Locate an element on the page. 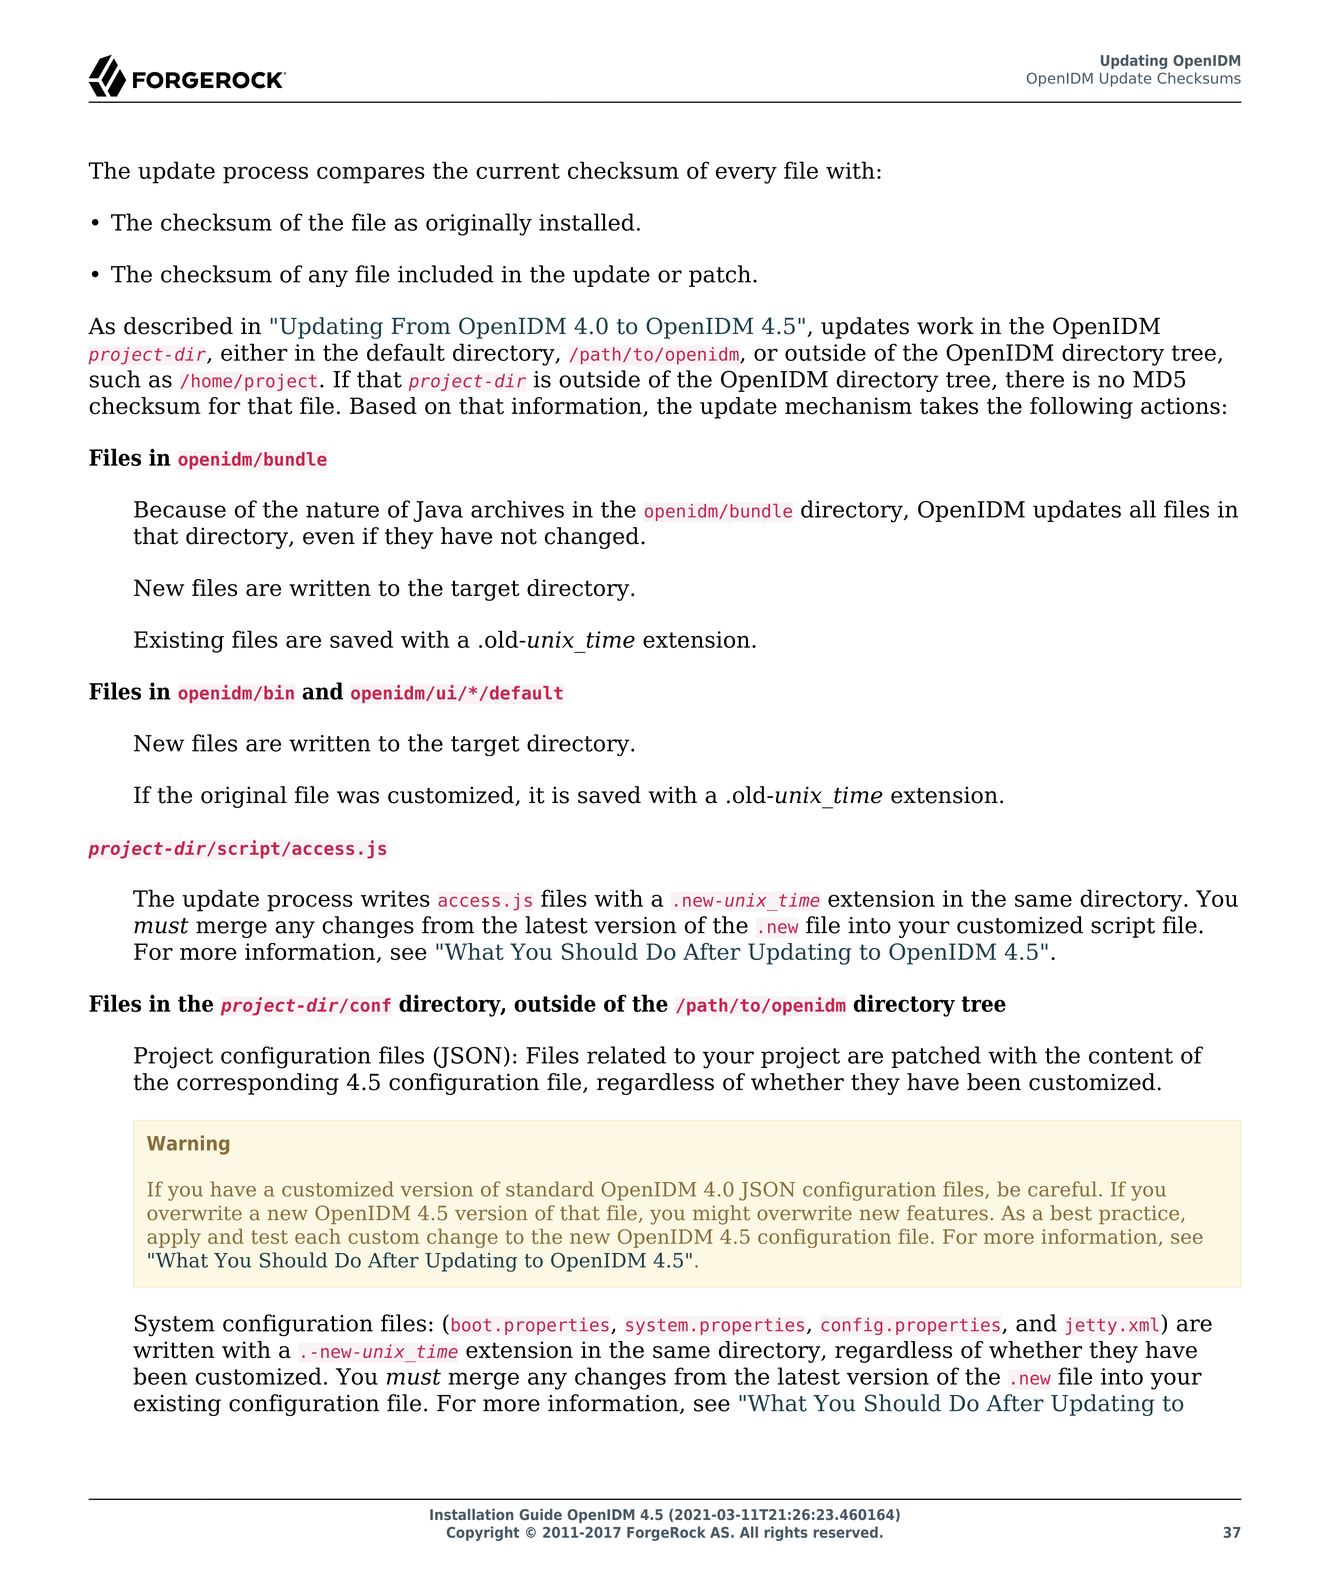 The image size is (1330, 1596). Guide is located at coordinates (540, 1514).
